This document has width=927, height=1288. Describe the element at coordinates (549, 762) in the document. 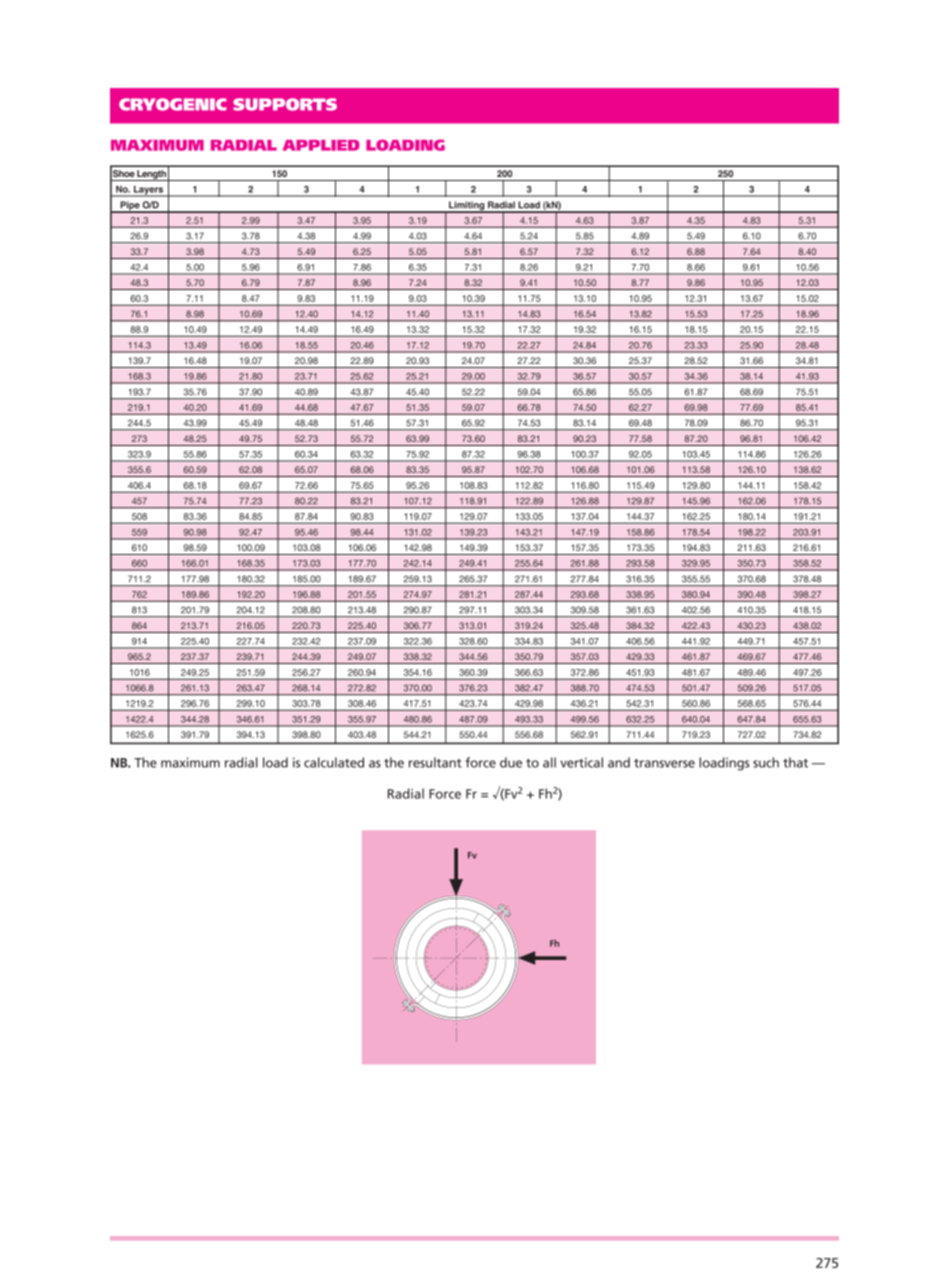

I see `all` at that location.
